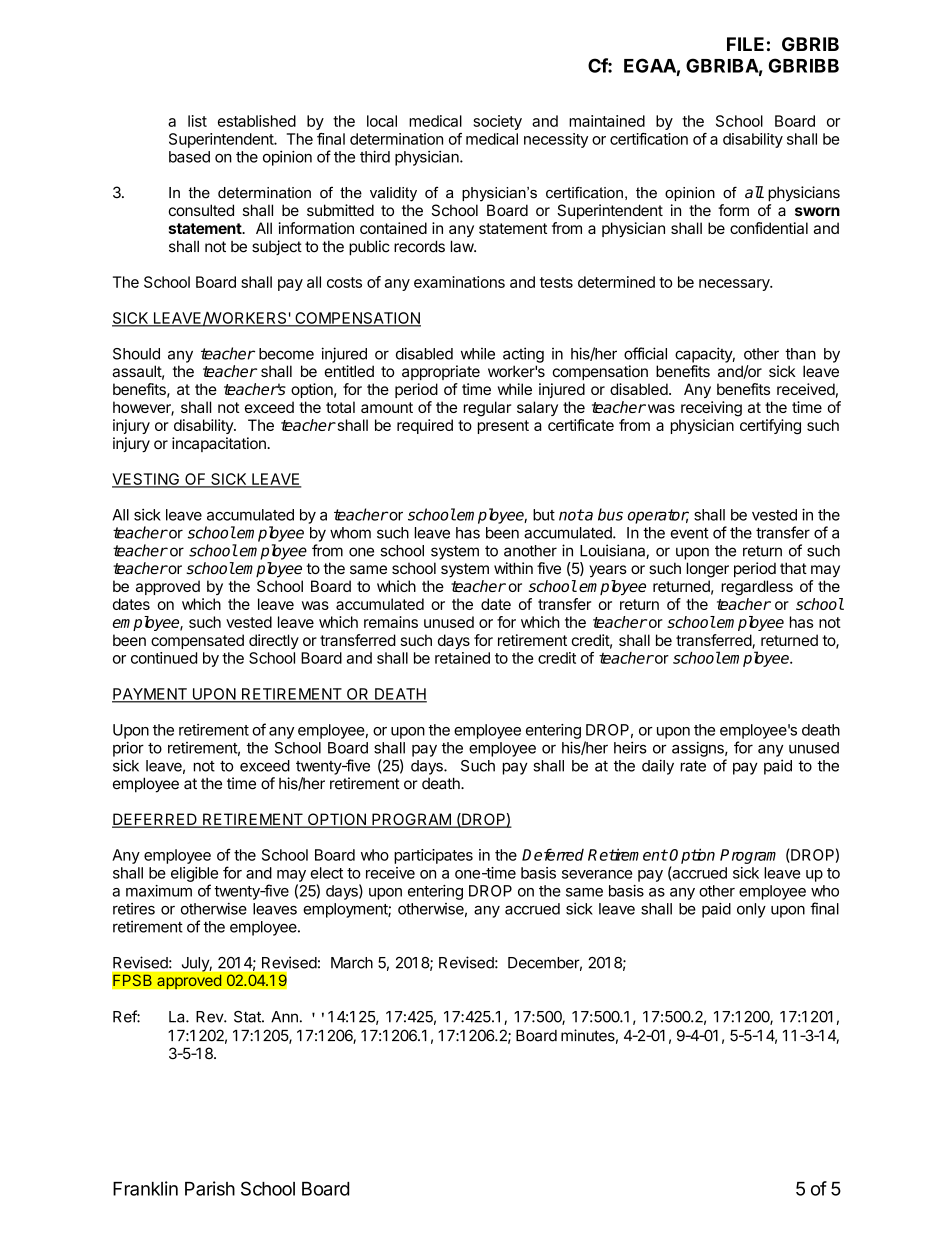 This screenshot has width=952, height=1233. I want to click on present, so click(503, 427).
